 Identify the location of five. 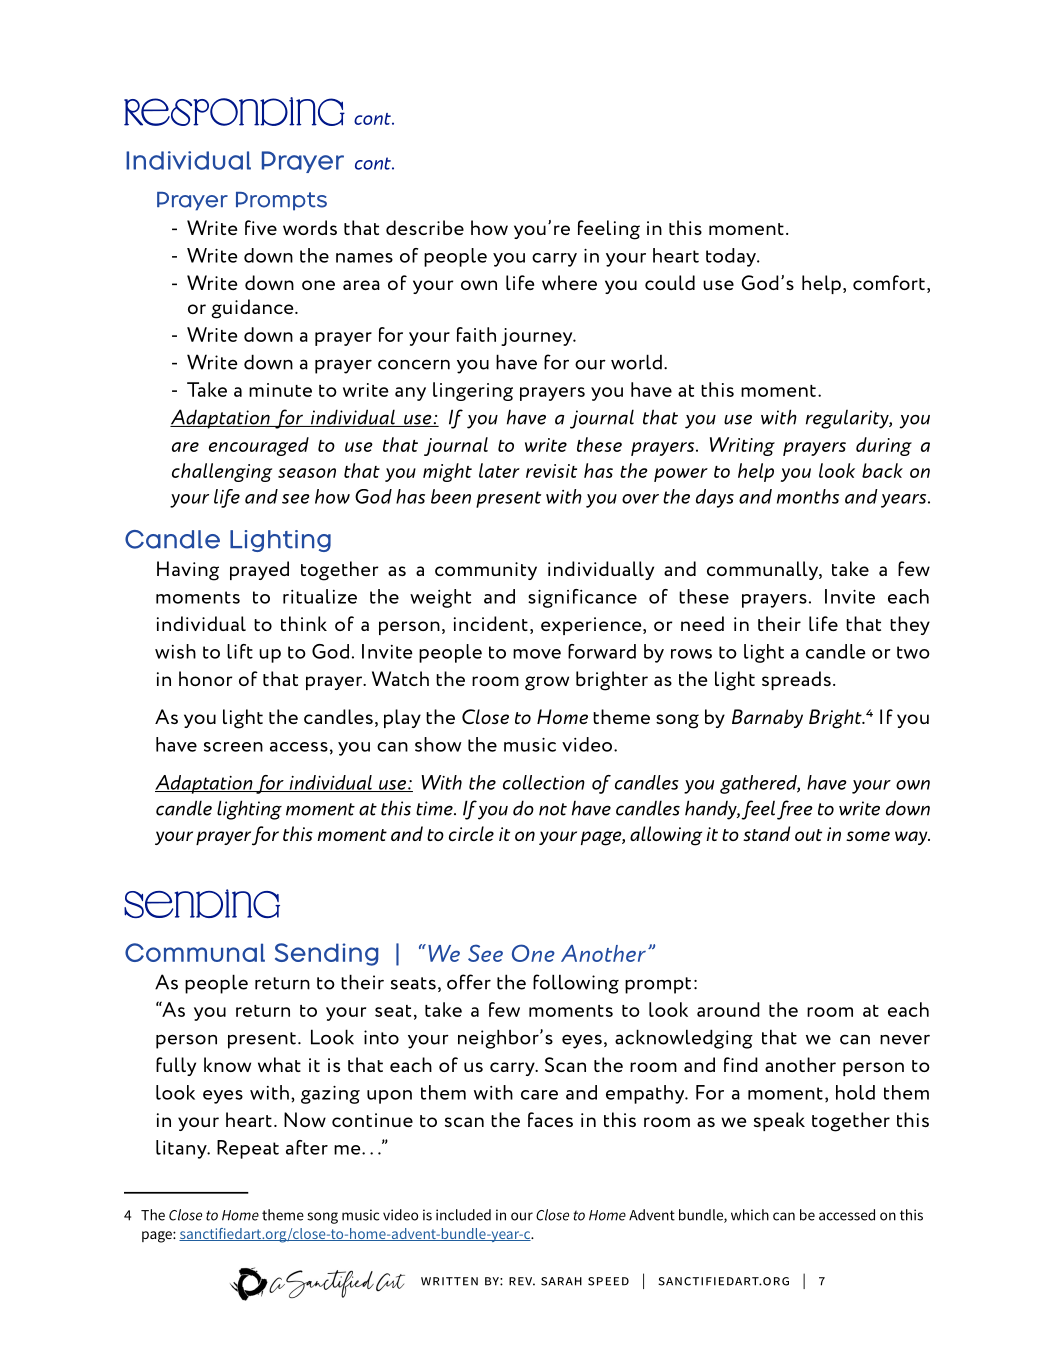
(261, 227).
